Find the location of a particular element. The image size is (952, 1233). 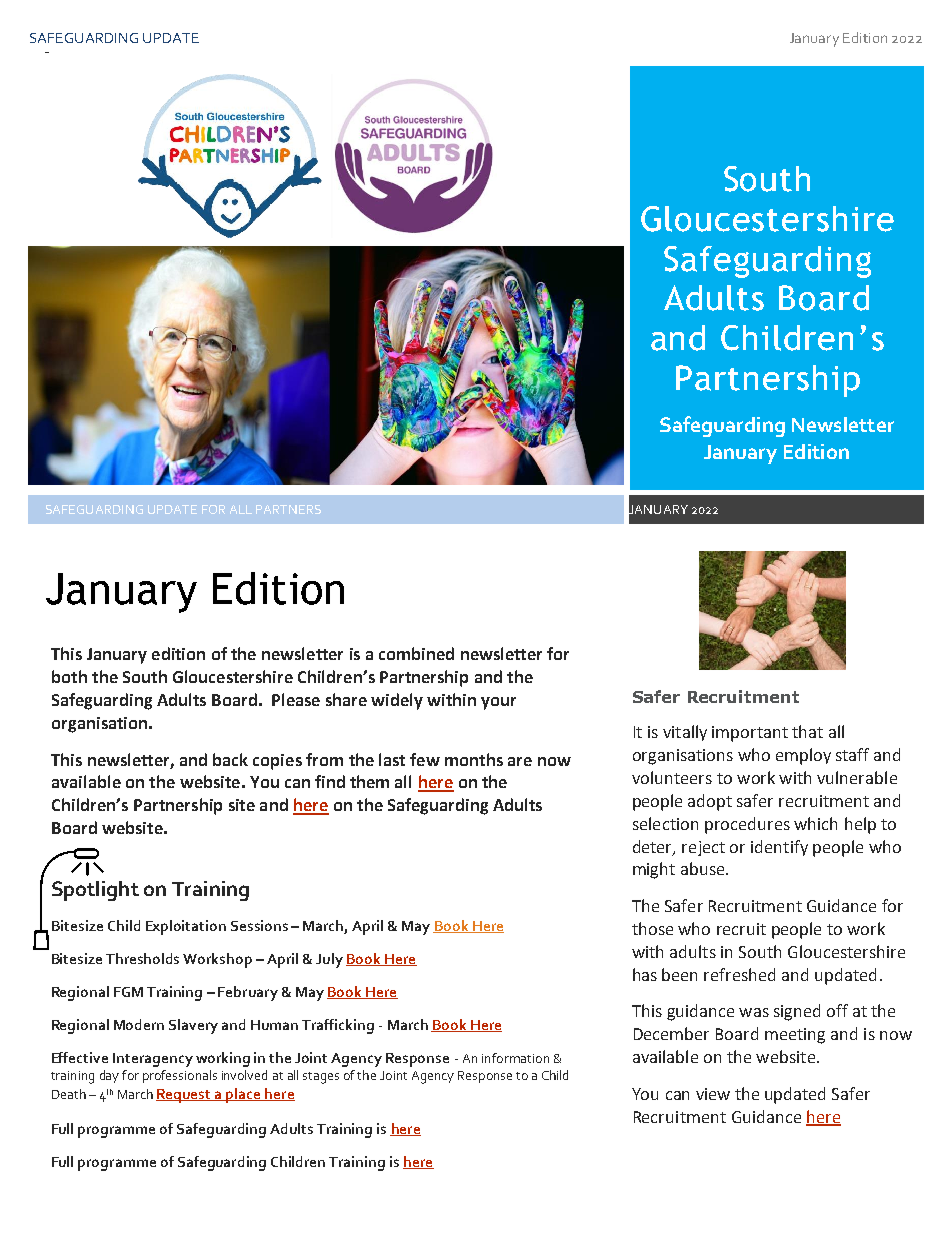

professionals is located at coordinates (180, 1076).
